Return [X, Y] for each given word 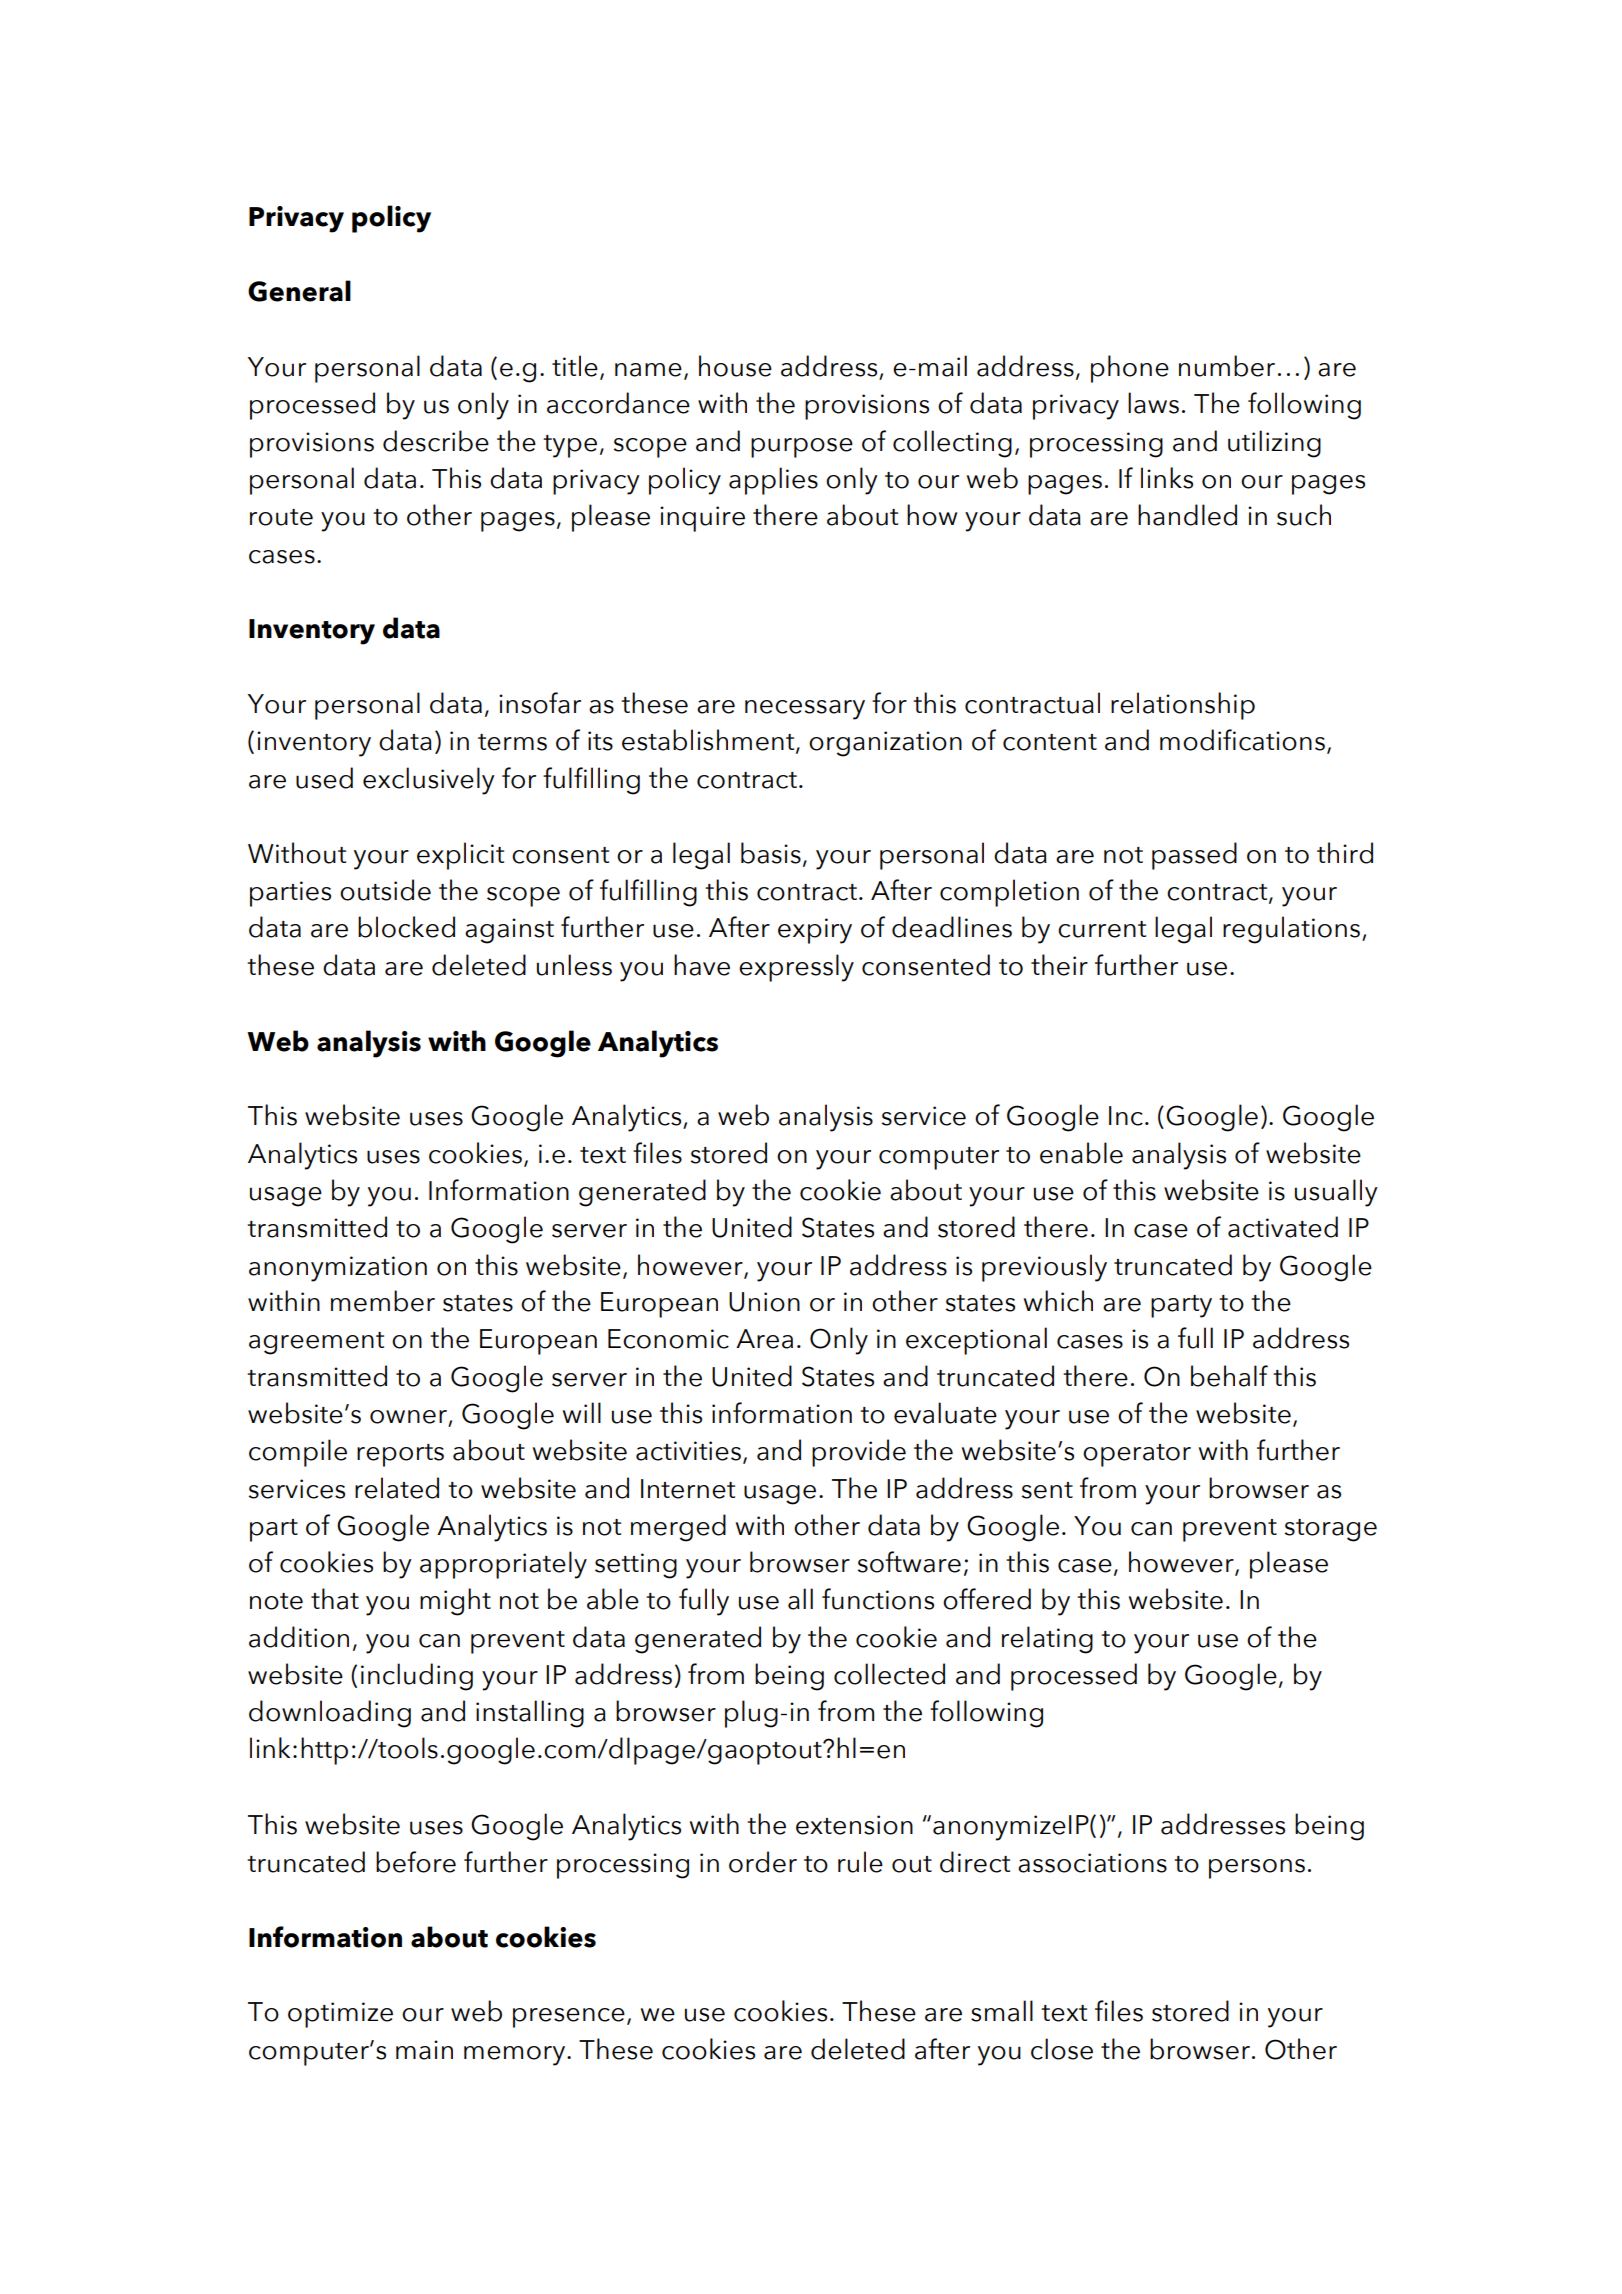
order [763, 1862]
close [1062, 2049]
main [424, 2050]
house [735, 366]
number [1227, 366]
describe [436, 441]
